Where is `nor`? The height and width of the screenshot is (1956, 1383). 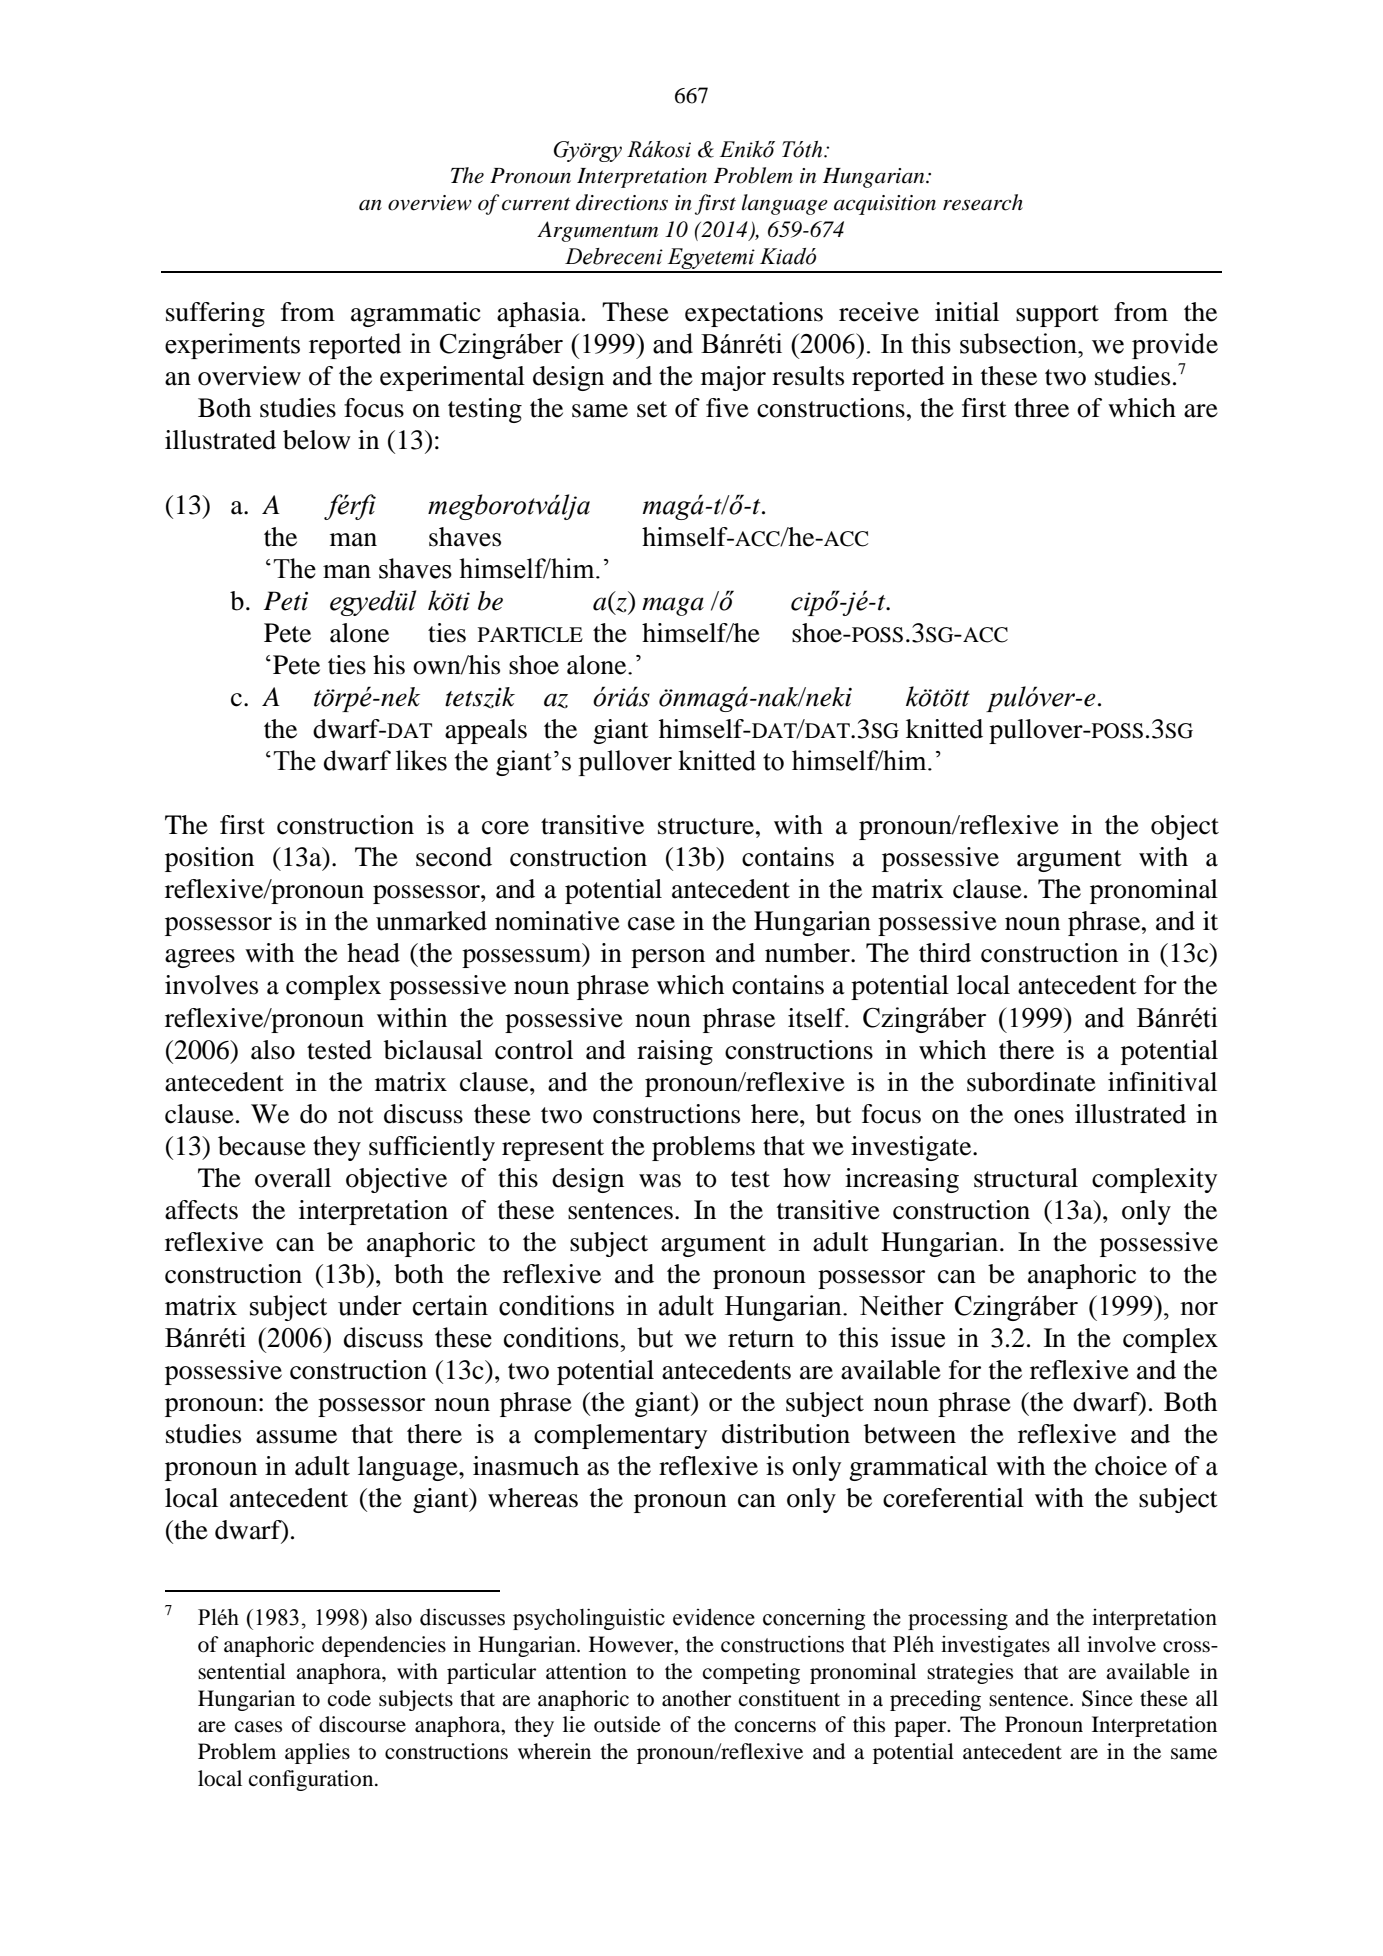
nor is located at coordinates (1199, 1309).
